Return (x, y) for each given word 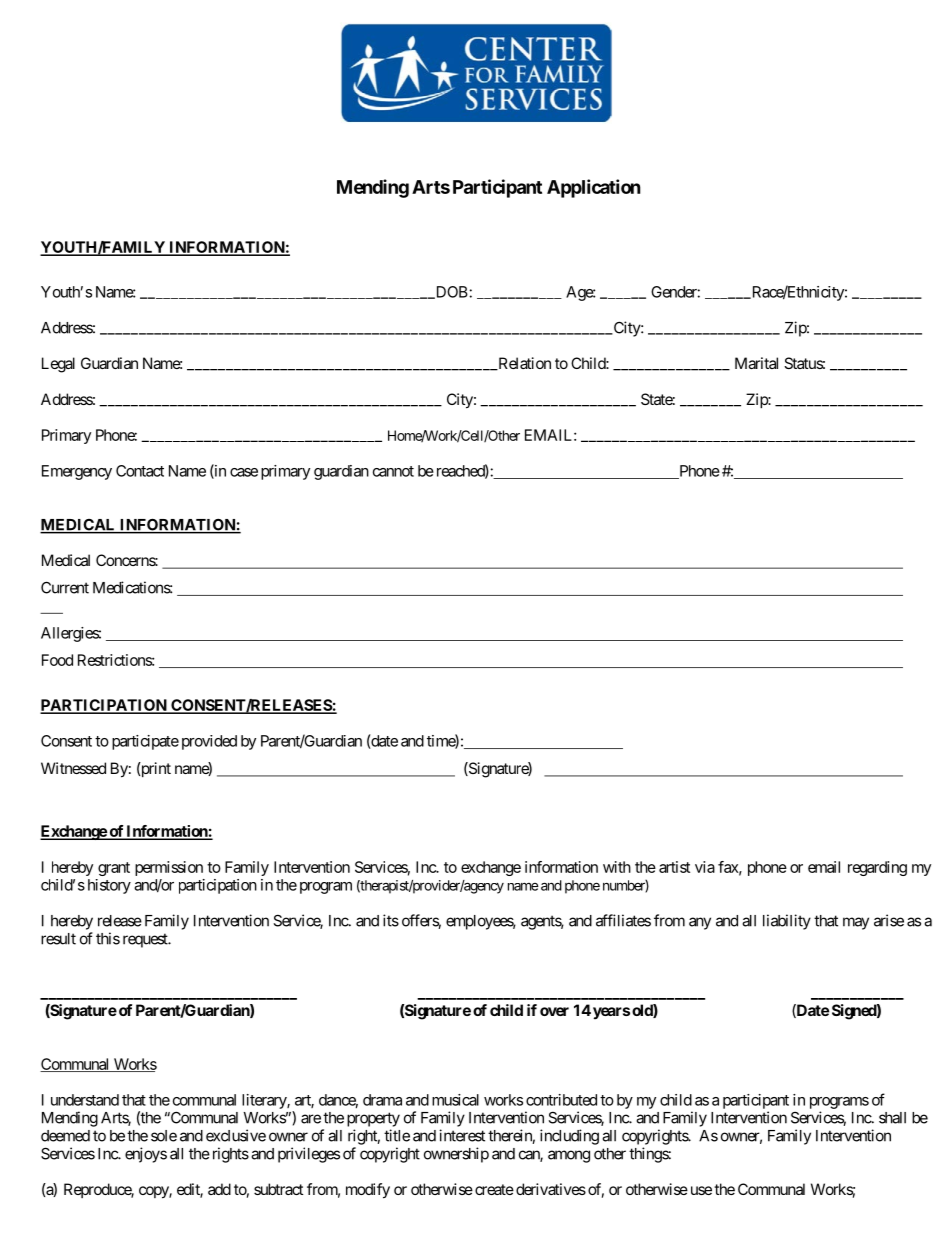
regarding (877, 868)
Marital (756, 363)
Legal (58, 365)
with (617, 867)
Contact (140, 471)
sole (164, 1136)
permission (169, 868)
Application (594, 188)
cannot (393, 471)
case (244, 472)
